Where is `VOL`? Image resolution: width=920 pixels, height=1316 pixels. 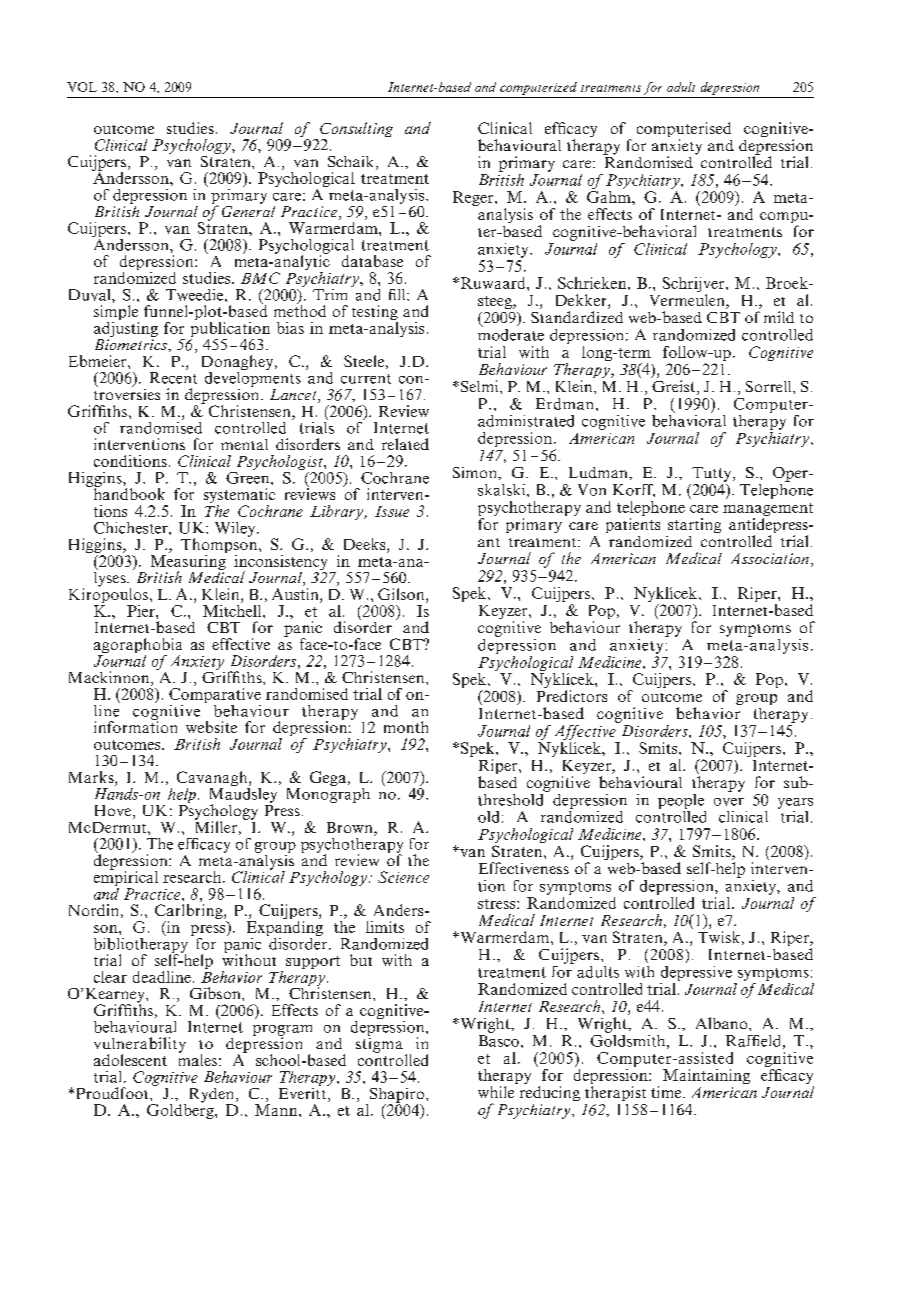 VOL is located at coordinates (82, 87).
